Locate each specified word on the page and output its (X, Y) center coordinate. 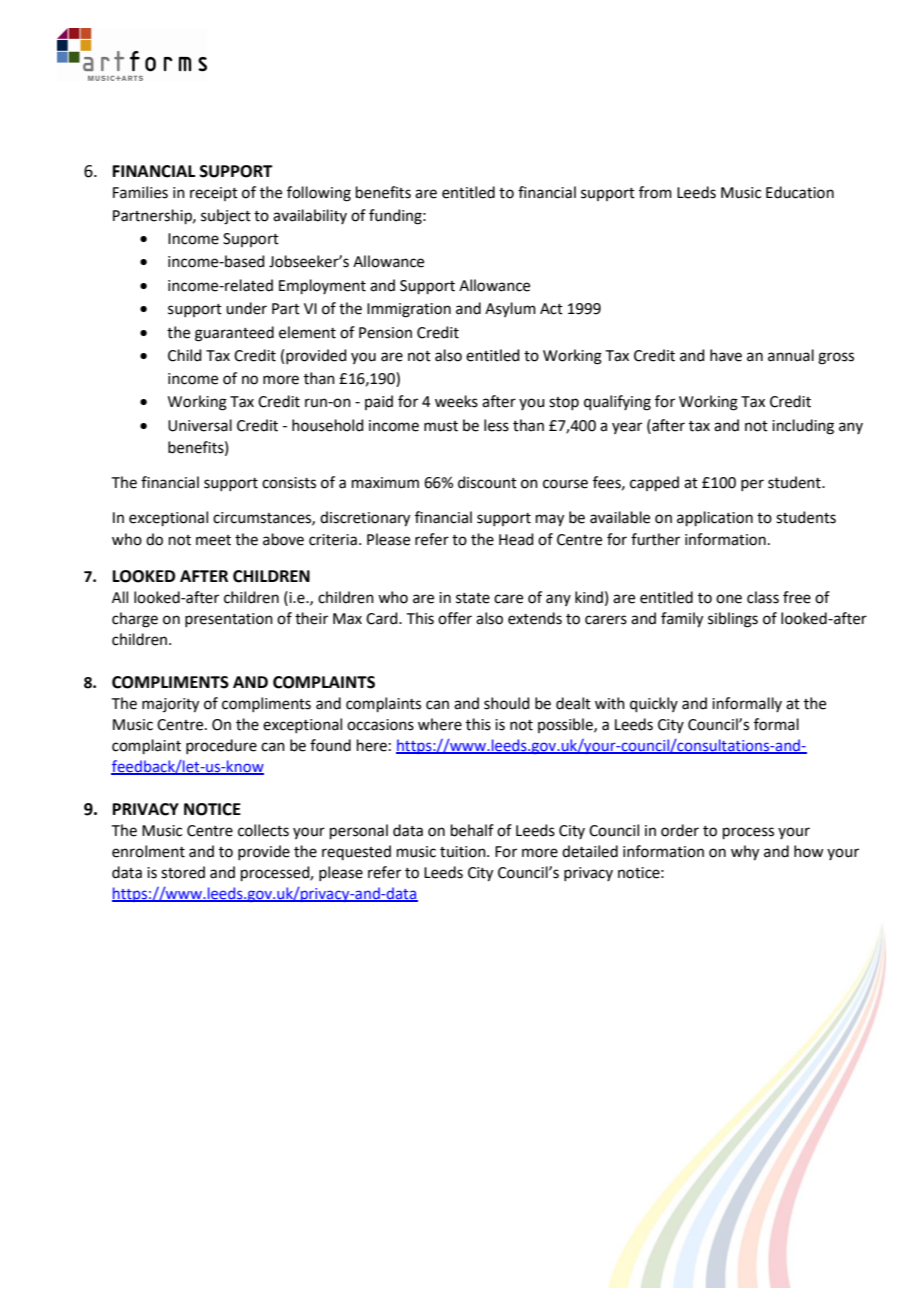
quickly (654, 704)
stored (183, 872)
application (715, 518)
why (745, 853)
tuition (464, 852)
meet (213, 540)
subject (226, 217)
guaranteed (234, 334)
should (507, 703)
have (726, 355)
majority (170, 705)
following (319, 194)
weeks (456, 401)
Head (516, 539)
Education (800, 192)
